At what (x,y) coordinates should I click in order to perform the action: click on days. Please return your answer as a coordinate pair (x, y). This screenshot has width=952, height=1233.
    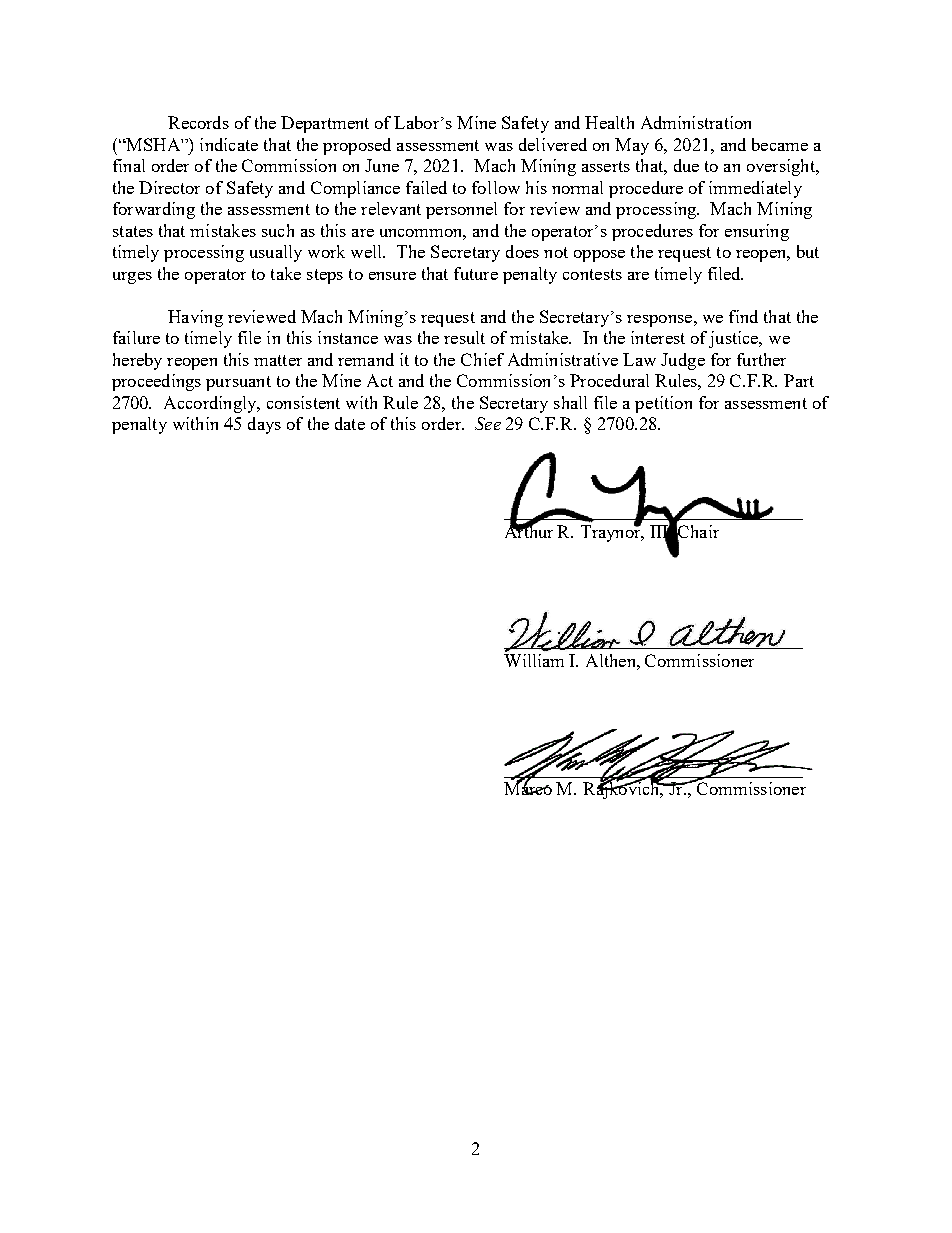
    Looking at the image, I should click on (264, 425).
